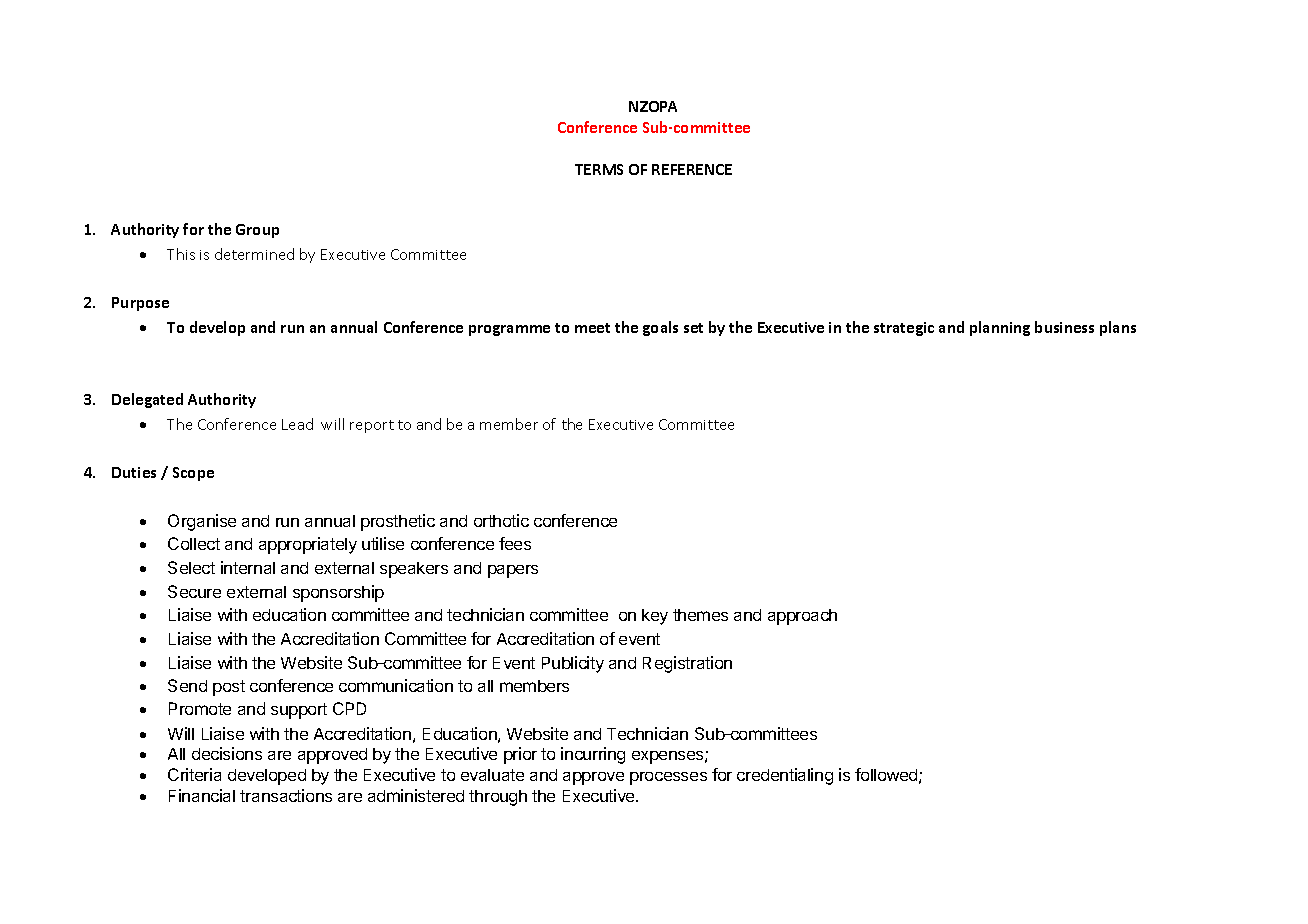  I want to click on approach, so click(802, 617).
